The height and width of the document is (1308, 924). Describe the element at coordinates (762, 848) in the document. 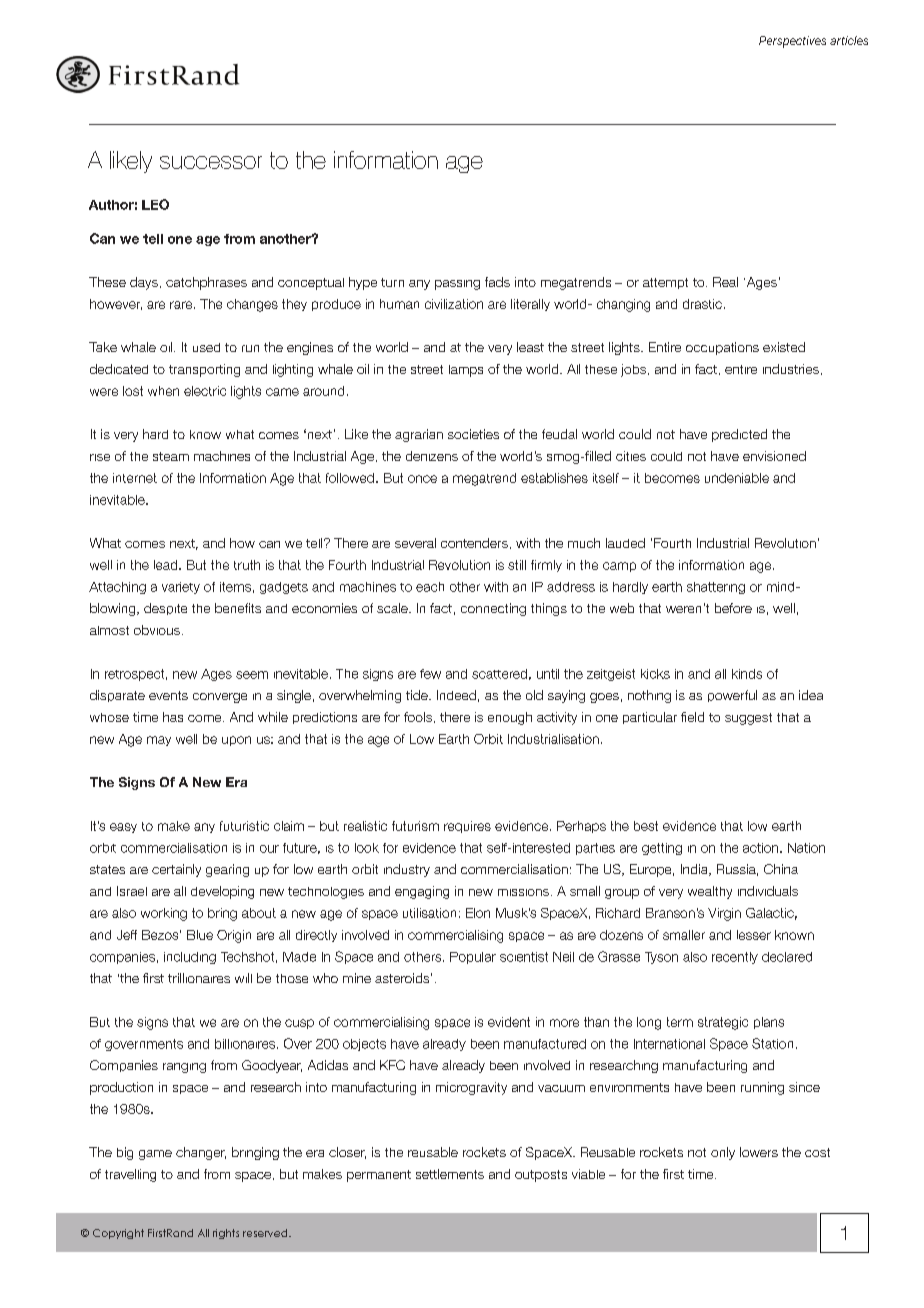

I see `action` at that location.
